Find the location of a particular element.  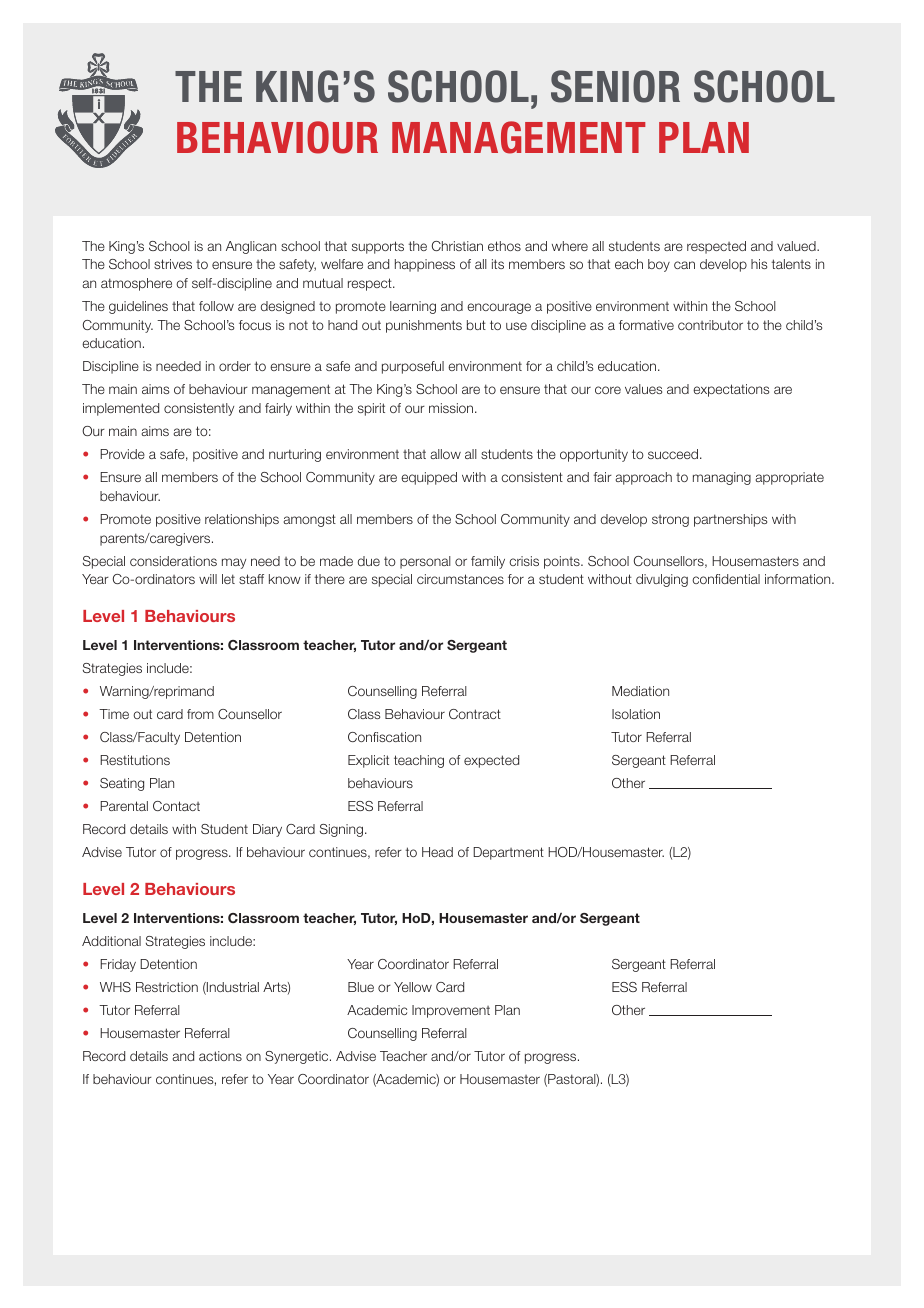

confidential is located at coordinates (726, 579).
